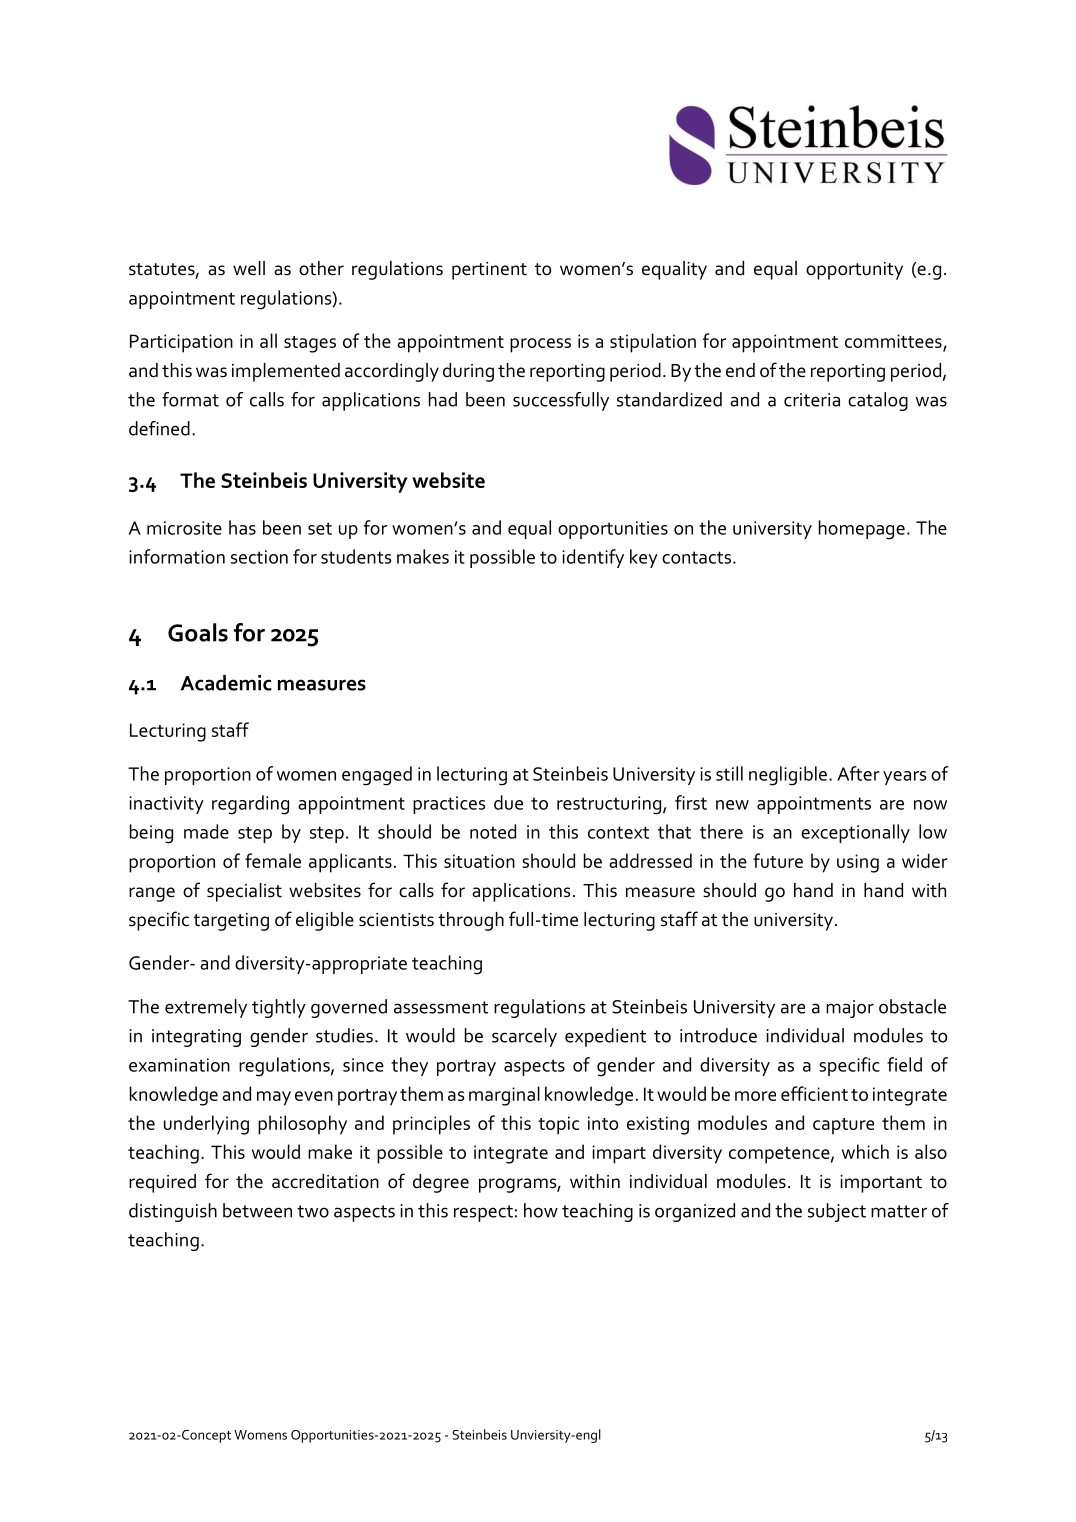 The width and height of the screenshot is (1076, 1522). What do you see at coordinates (858, 773) in the screenshot?
I see `After` at bounding box center [858, 773].
